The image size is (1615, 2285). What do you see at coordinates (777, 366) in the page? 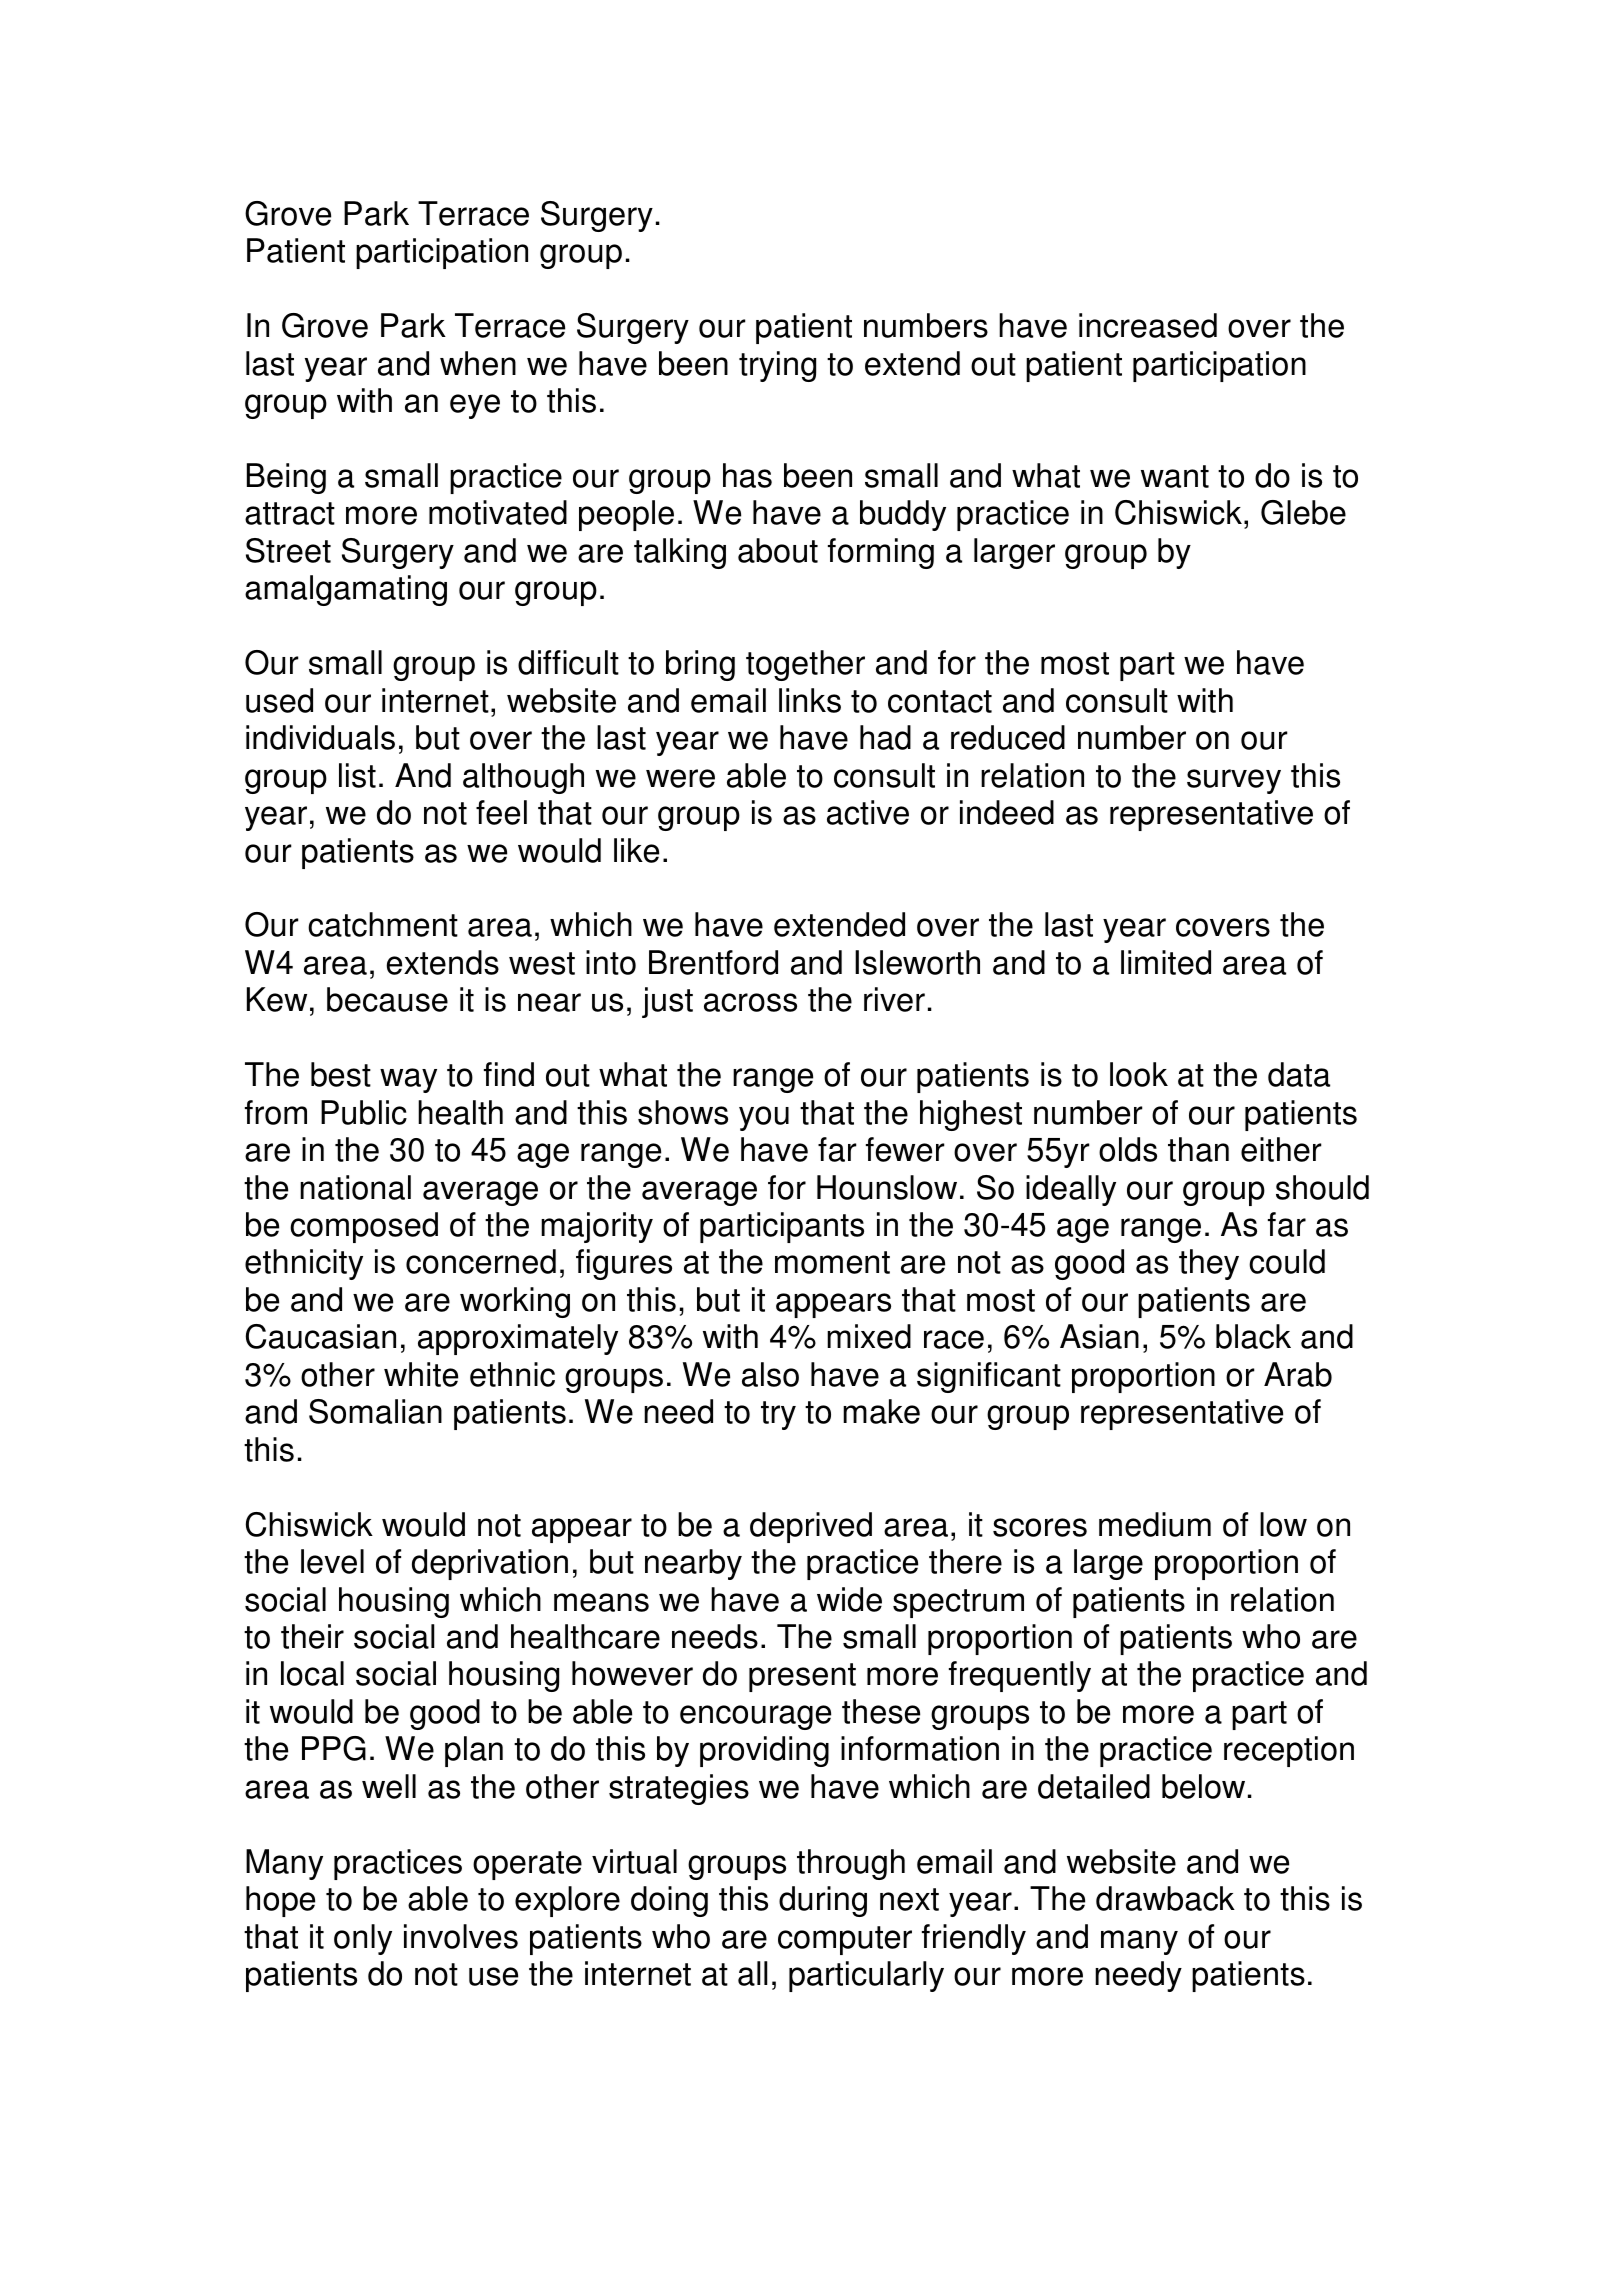
I see `trying` at bounding box center [777, 366].
